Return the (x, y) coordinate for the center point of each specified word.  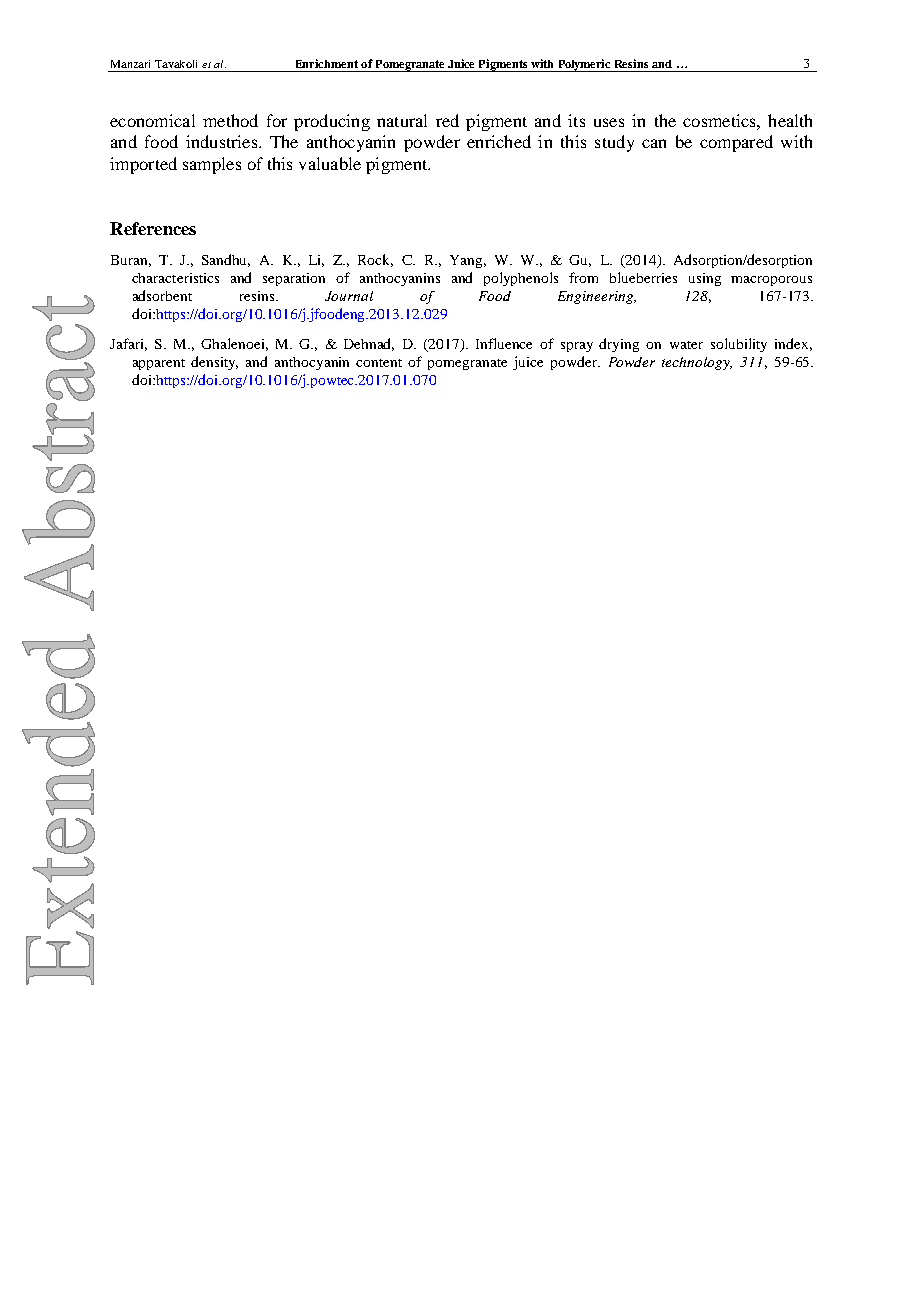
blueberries (643, 277)
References (153, 228)
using (705, 279)
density (214, 363)
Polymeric (585, 65)
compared (736, 143)
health (790, 120)
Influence (504, 343)
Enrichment (327, 63)
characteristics (175, 278)
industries (223, 141)
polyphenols (521, 279)
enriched (499, 141)
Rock (375, 260)
